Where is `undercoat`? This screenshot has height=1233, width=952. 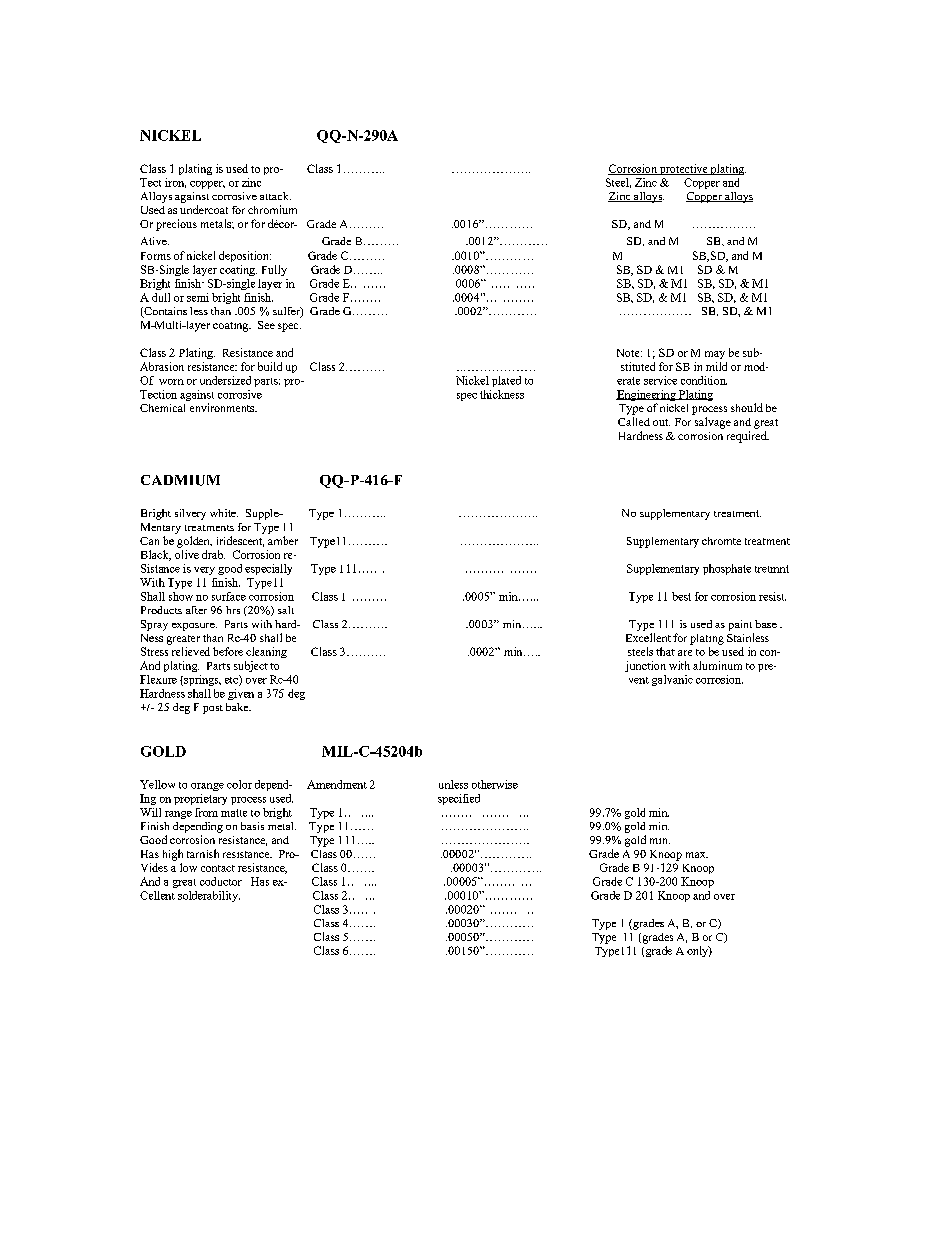 undercoat is located at coordinates (204, 209).
